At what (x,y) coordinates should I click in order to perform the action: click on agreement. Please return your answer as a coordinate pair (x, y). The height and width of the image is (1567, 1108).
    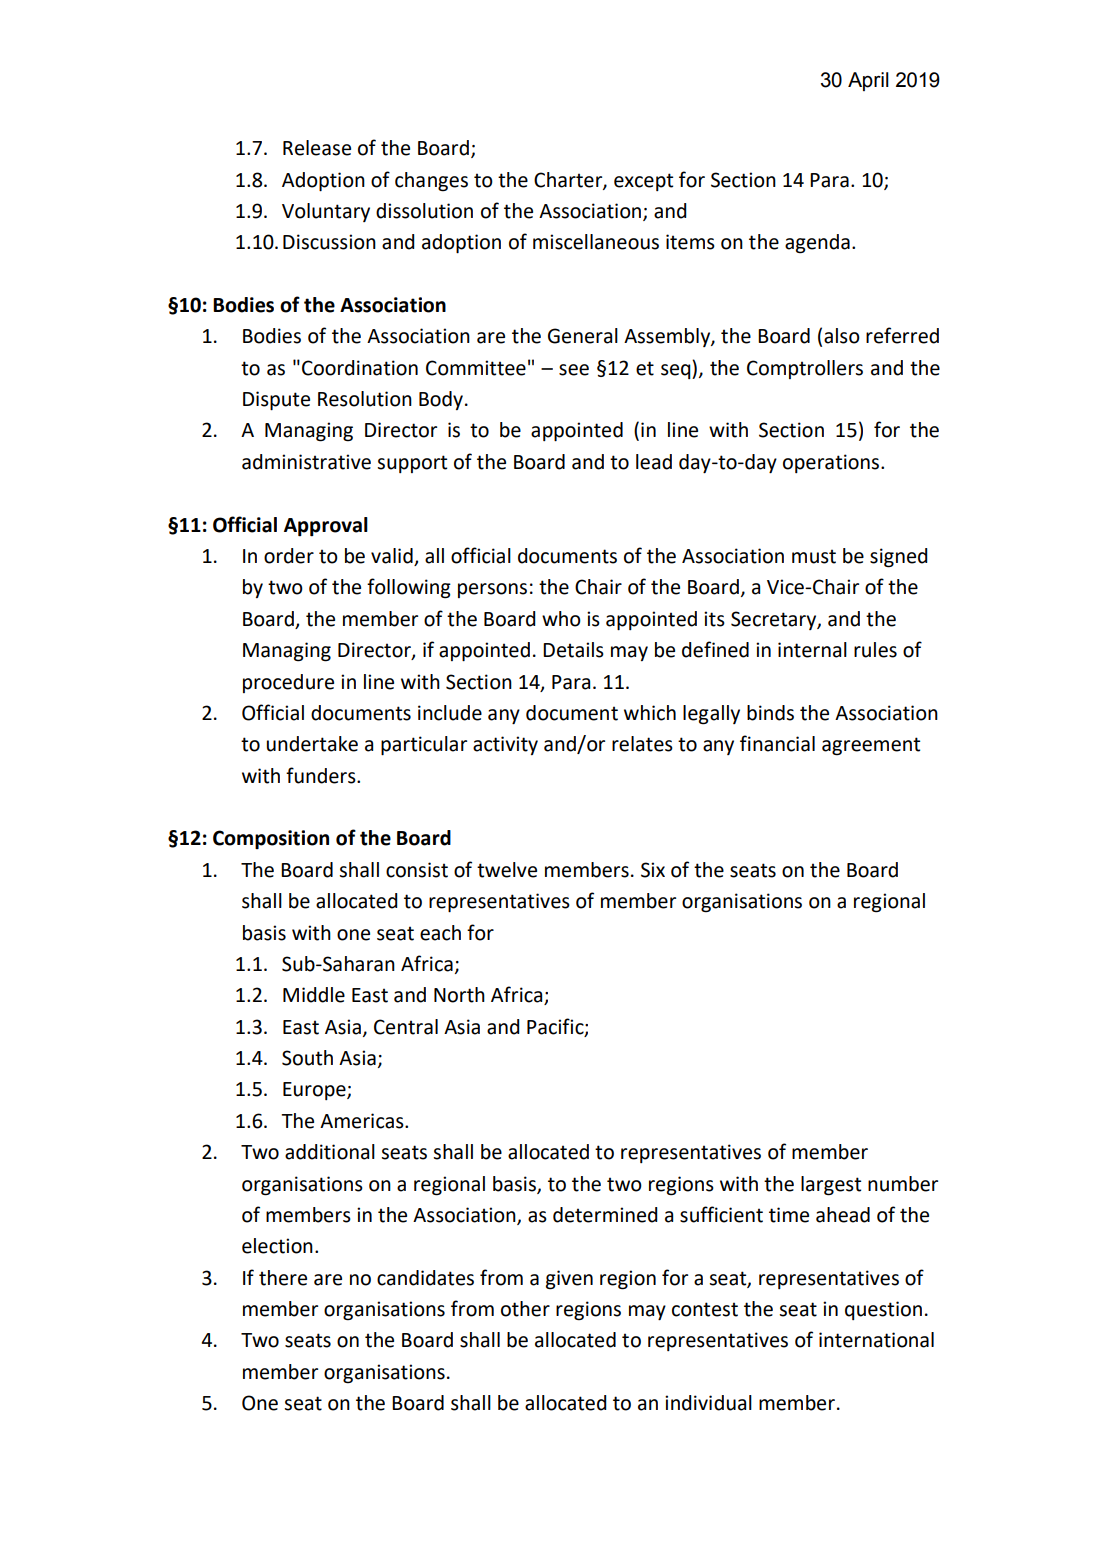
    Looking at the image, I should click on (871, 746).
